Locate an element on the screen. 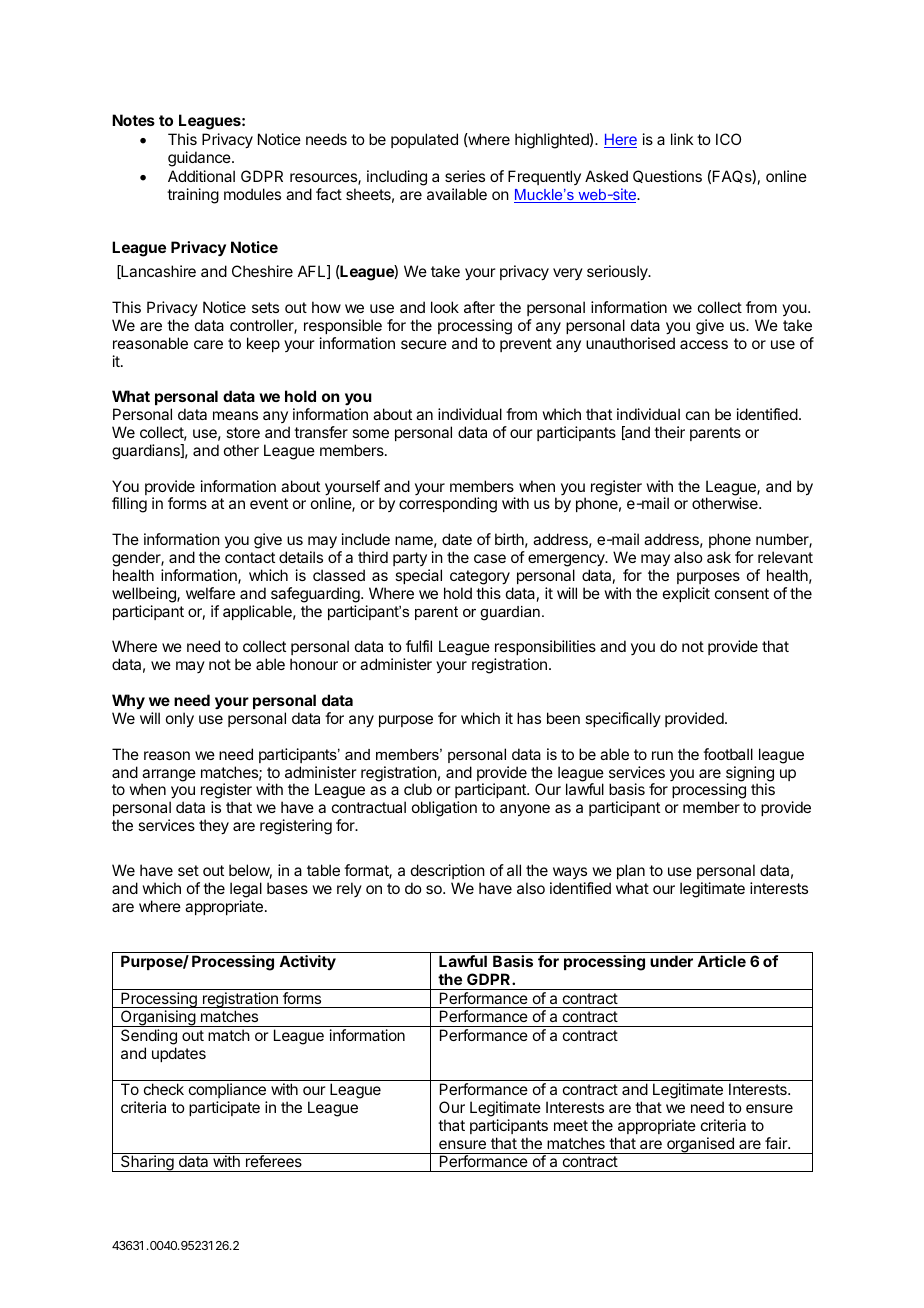 The width and height of the screenshot is (924, 1308). store is located at coordinates (243, 432).
